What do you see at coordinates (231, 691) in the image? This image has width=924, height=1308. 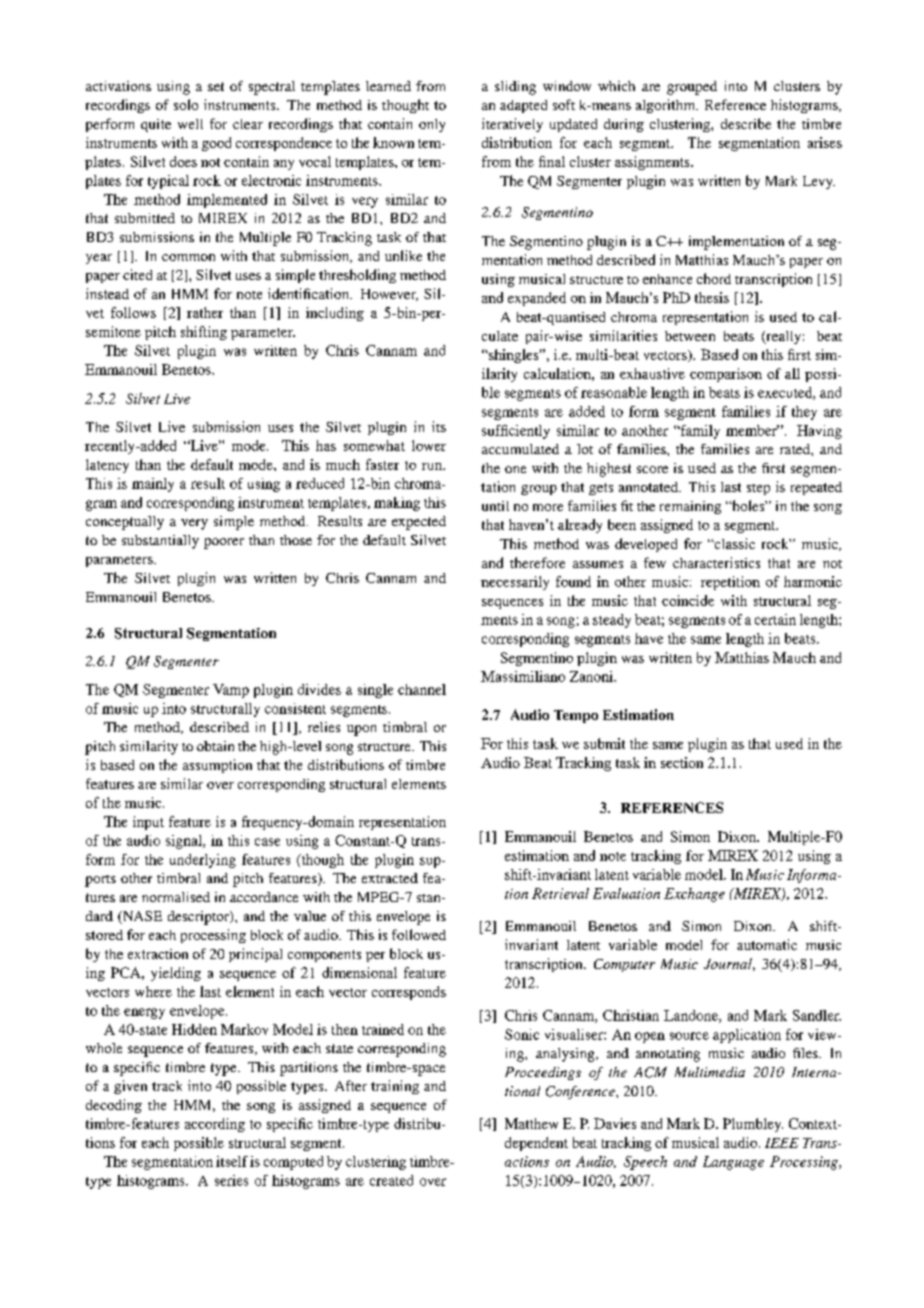 I see `Vamp` at bounding box center [231, 691].
